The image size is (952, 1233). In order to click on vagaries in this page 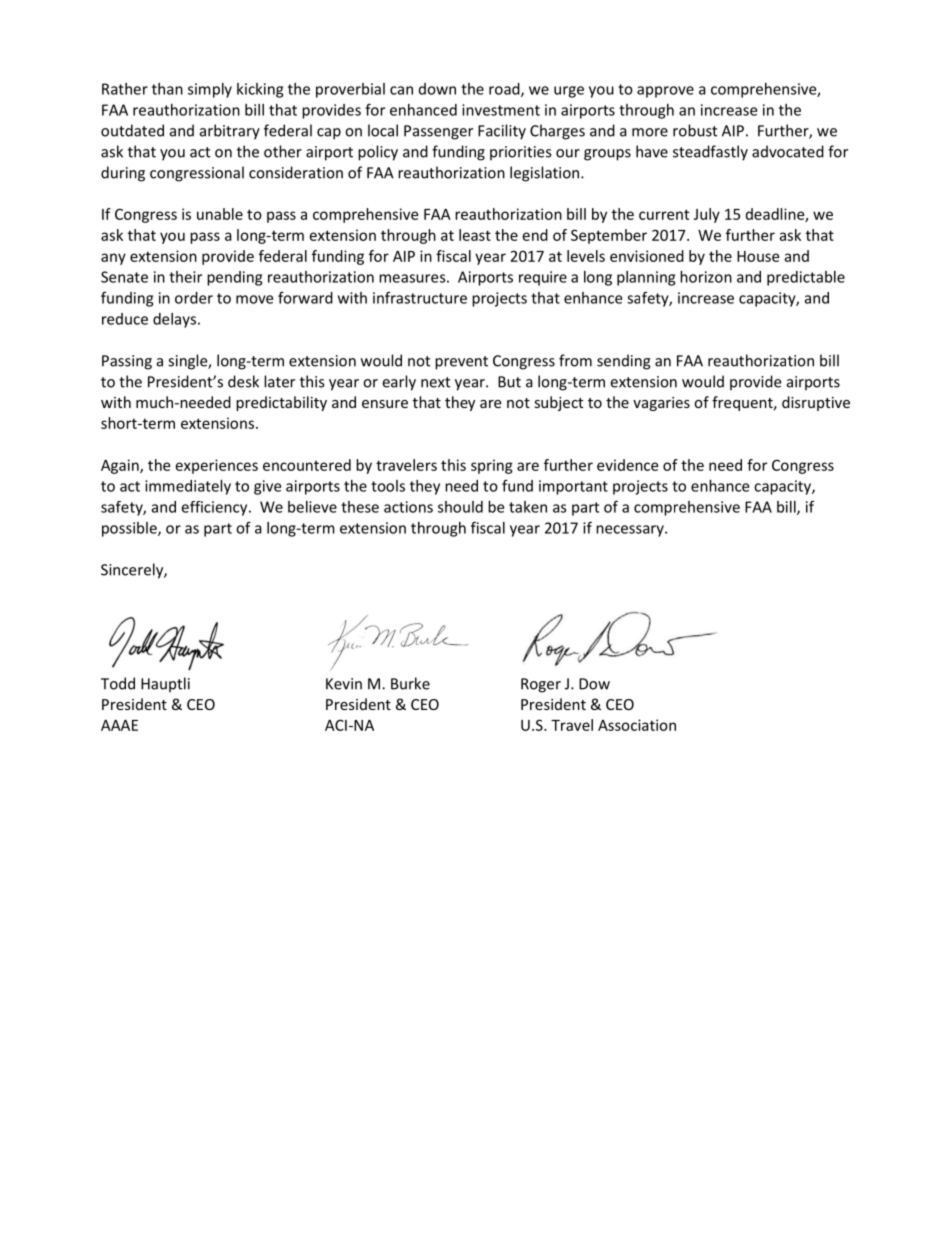, I will do `click(661, 404)`.
